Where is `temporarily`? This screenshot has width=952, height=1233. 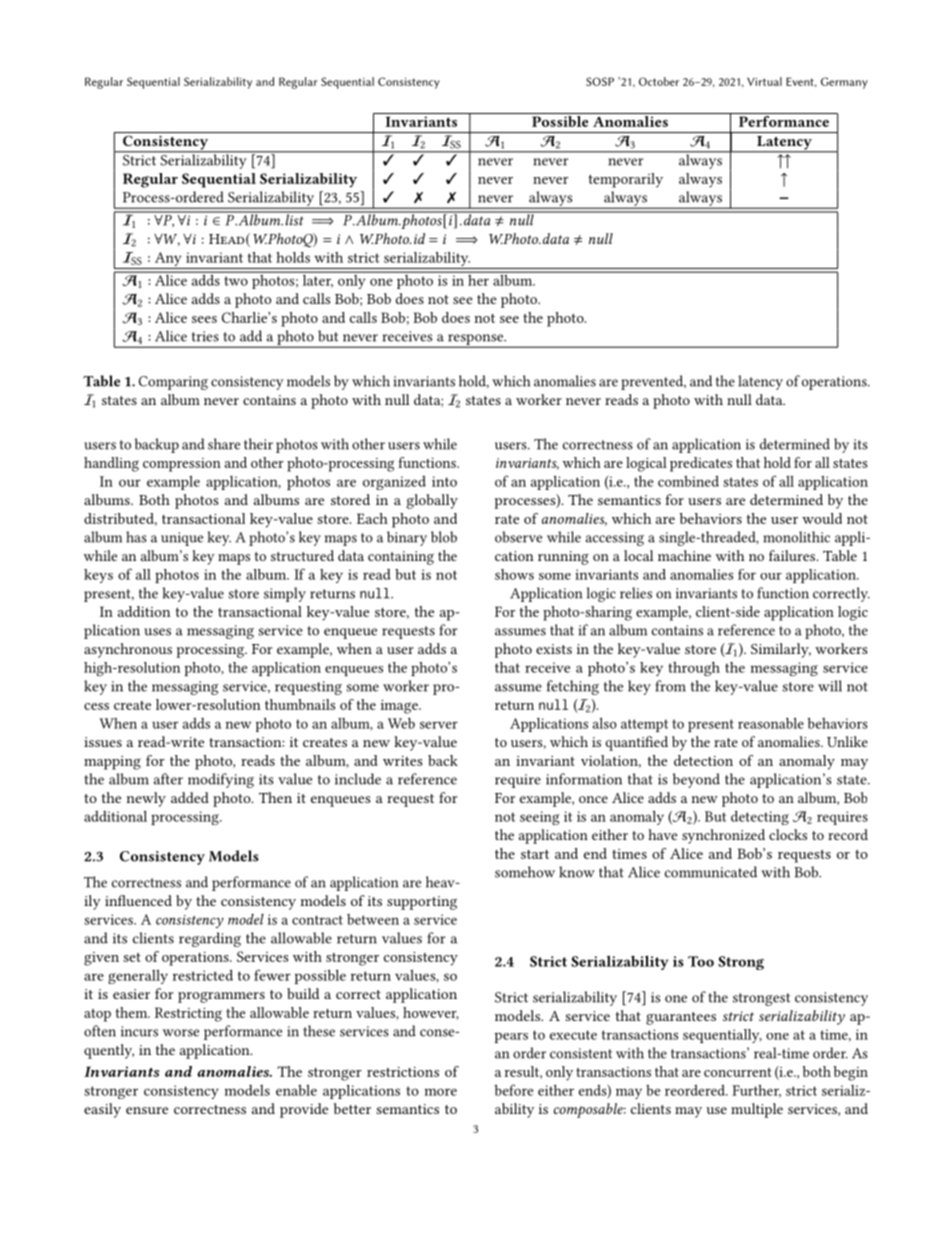 temporarily is located at coordinates (626, 180).
